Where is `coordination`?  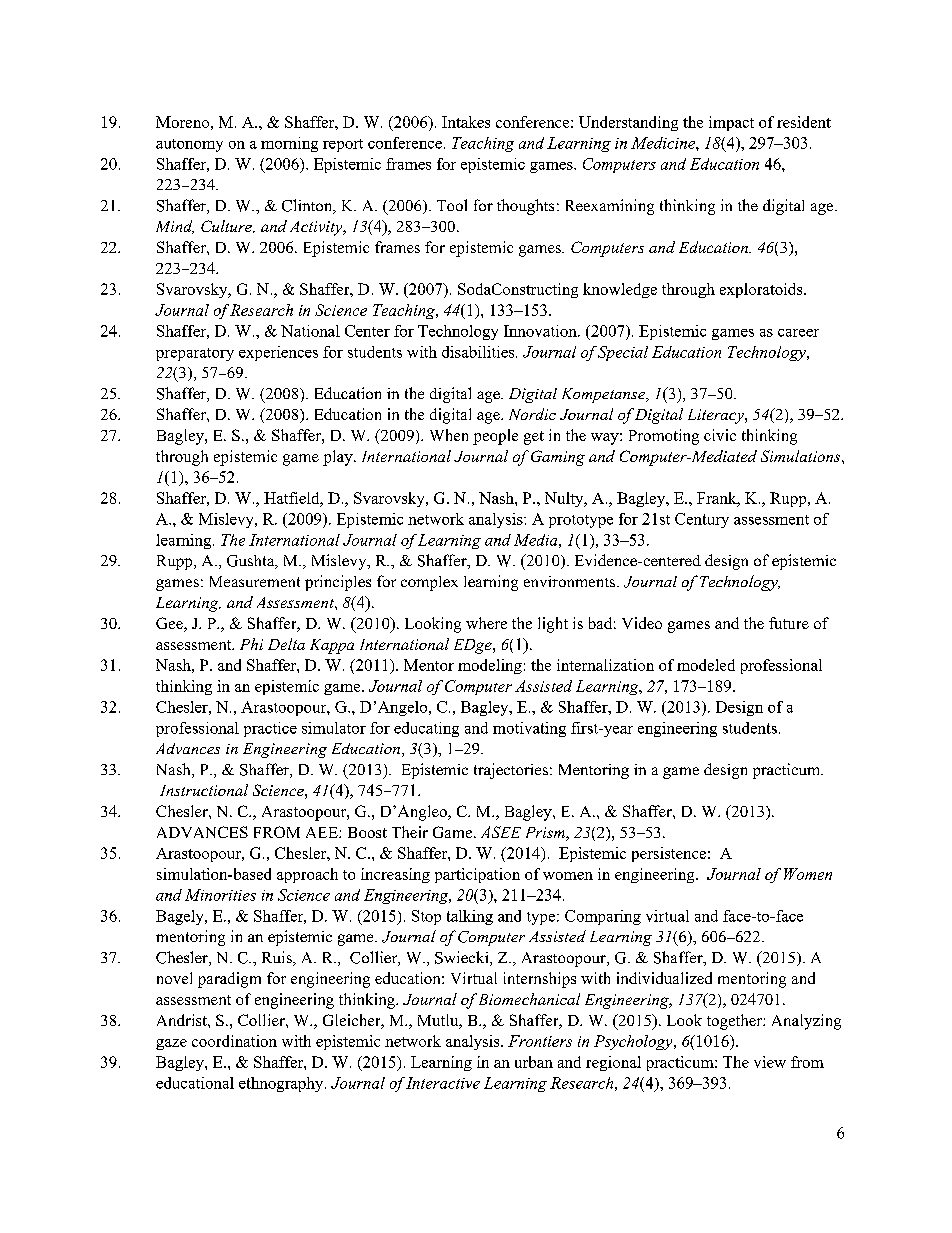 coordination is located at coordinates (234, 1041).
